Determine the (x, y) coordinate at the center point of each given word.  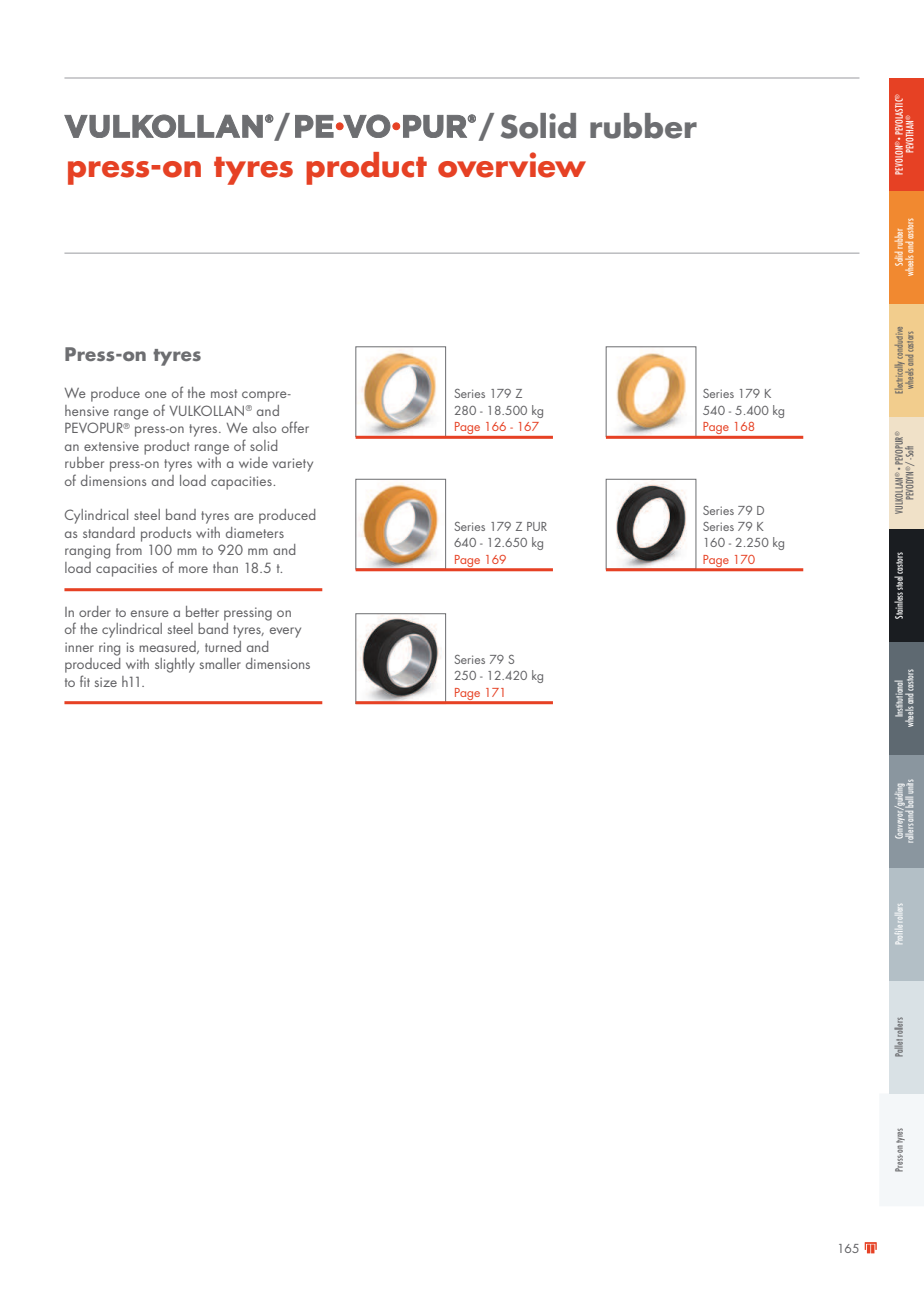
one (156, 394)
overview (512, 165)
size (106, 682)
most (224, 393)
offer (295, 427)
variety (292, 465)
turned (223, 646)
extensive (111, 446)
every (285, 632)
